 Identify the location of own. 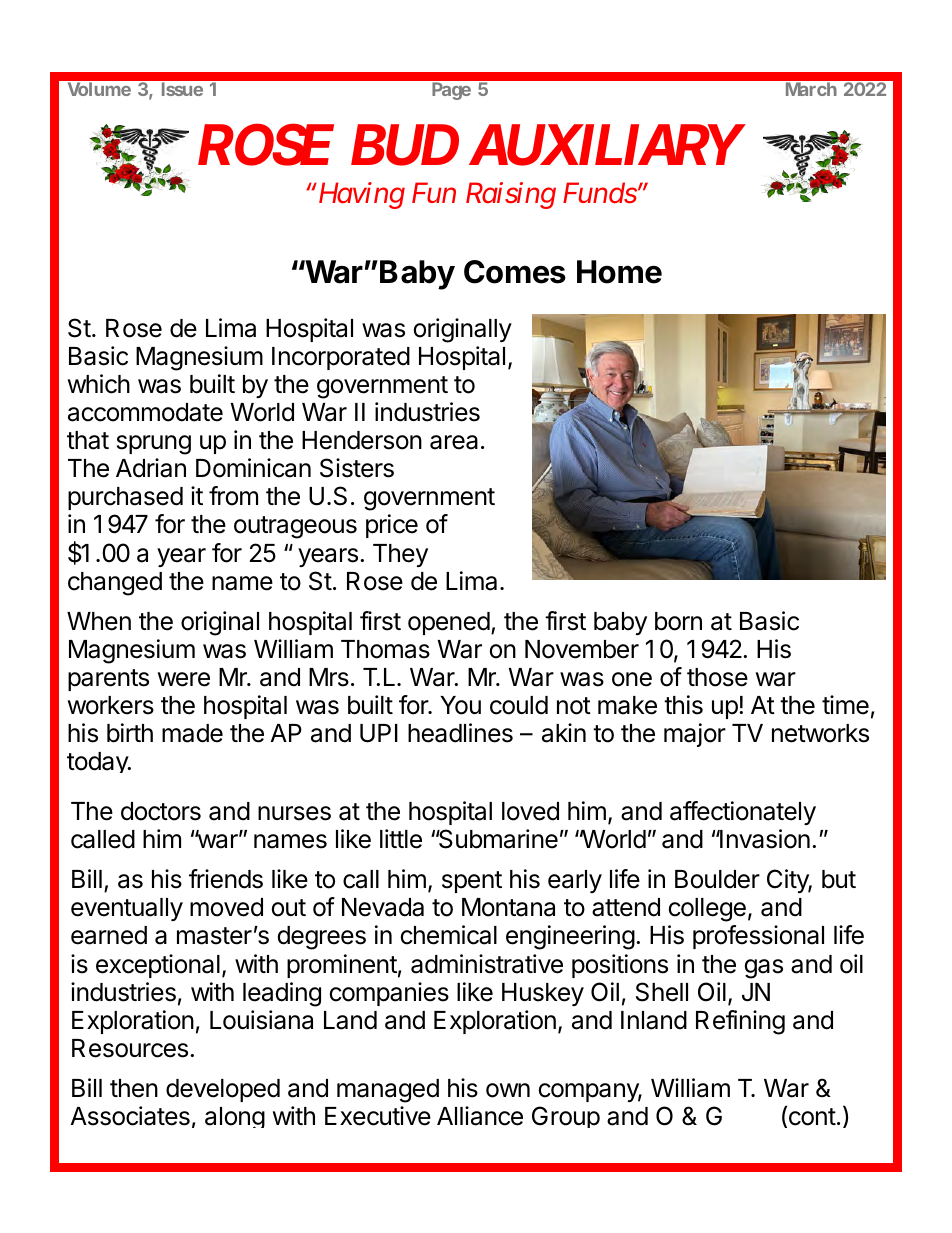
(508, 1090).
